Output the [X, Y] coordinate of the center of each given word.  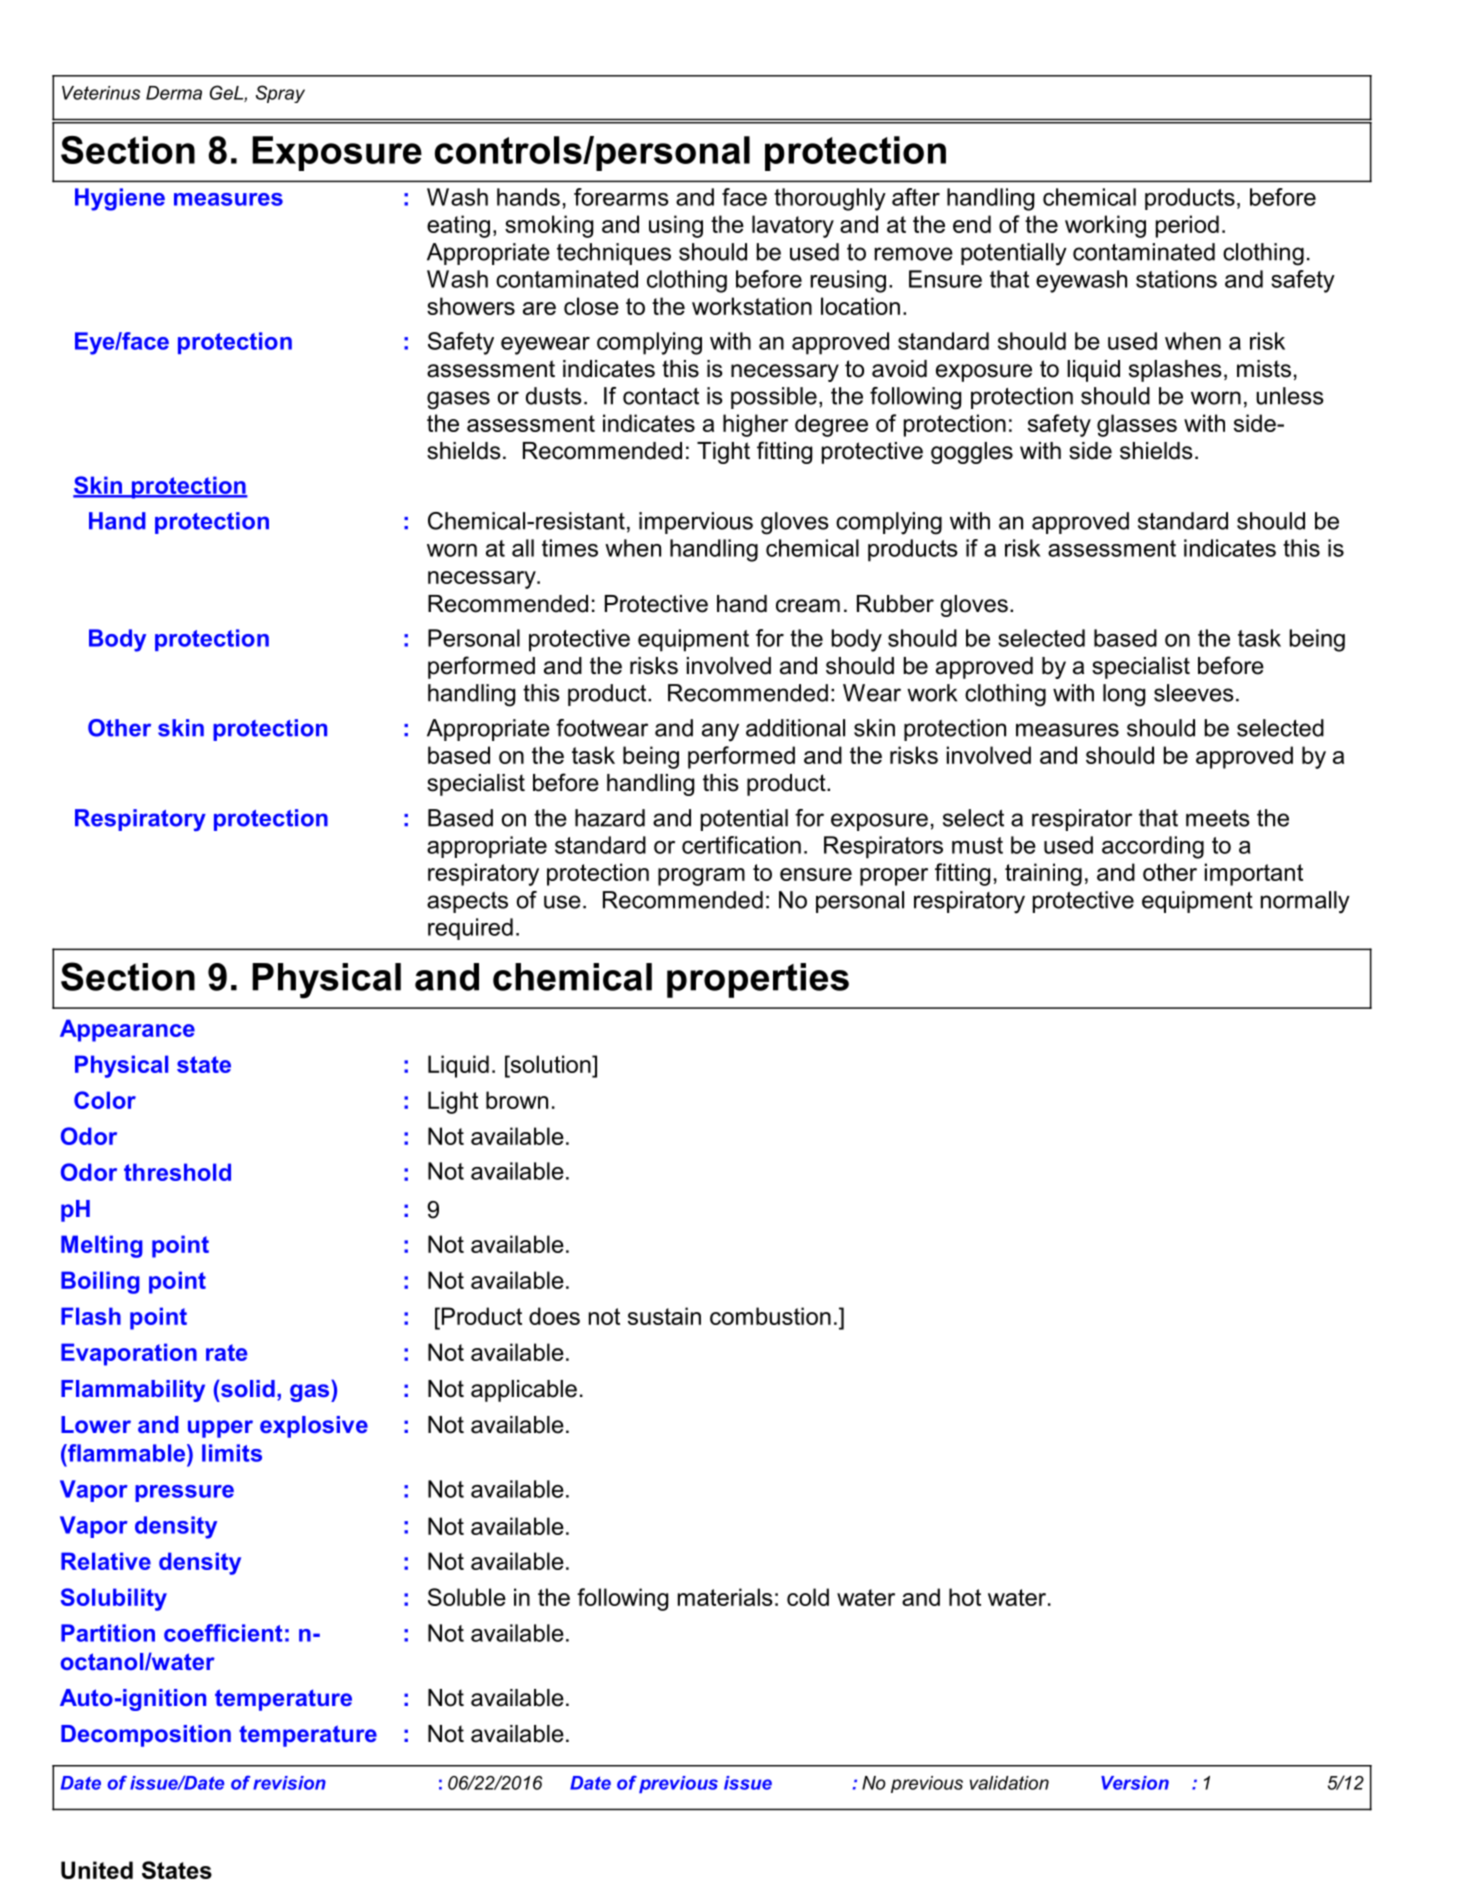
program [701, 877]
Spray [280, 94]
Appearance [127, 1030]
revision [289, 1783]
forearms [621, 197]
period [1187, 226]
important [1254, 874]
